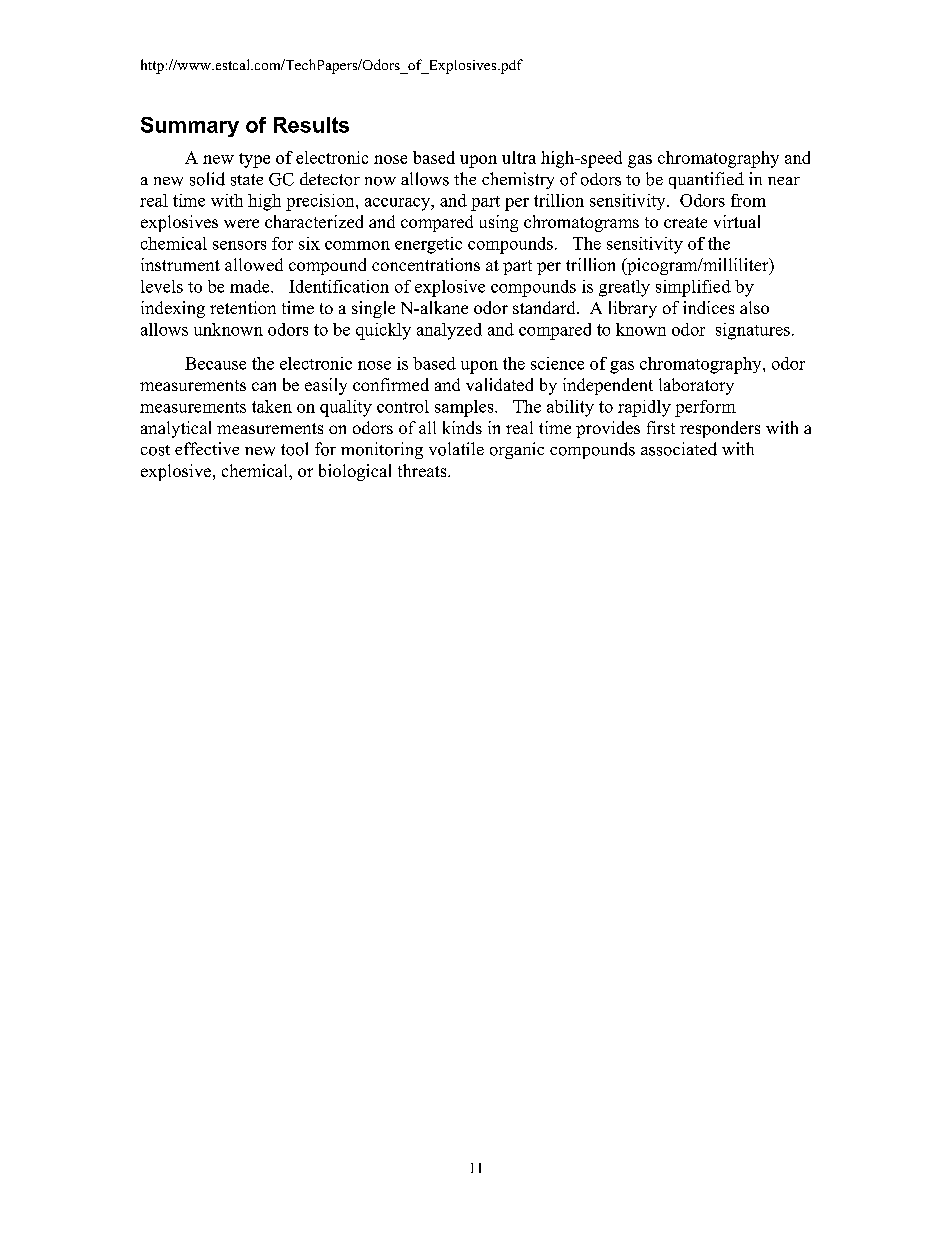 This screenshot has width=952, height=1233. Describe the element at coordinates (519, 157) in the screenshot. I see `ultra` at that location.
